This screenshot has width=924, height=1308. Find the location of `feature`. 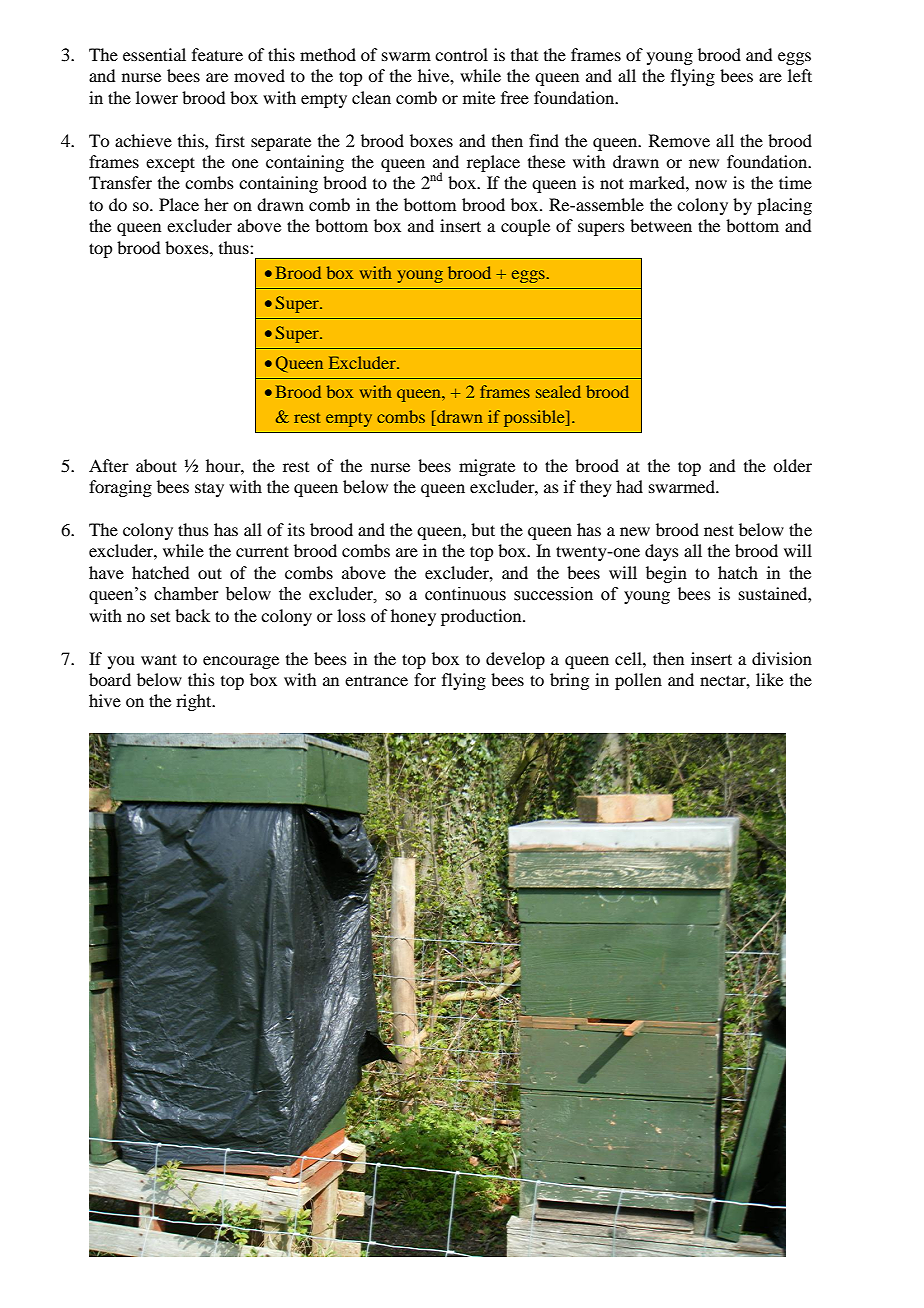

feature is located at coordinates (217, 54).
